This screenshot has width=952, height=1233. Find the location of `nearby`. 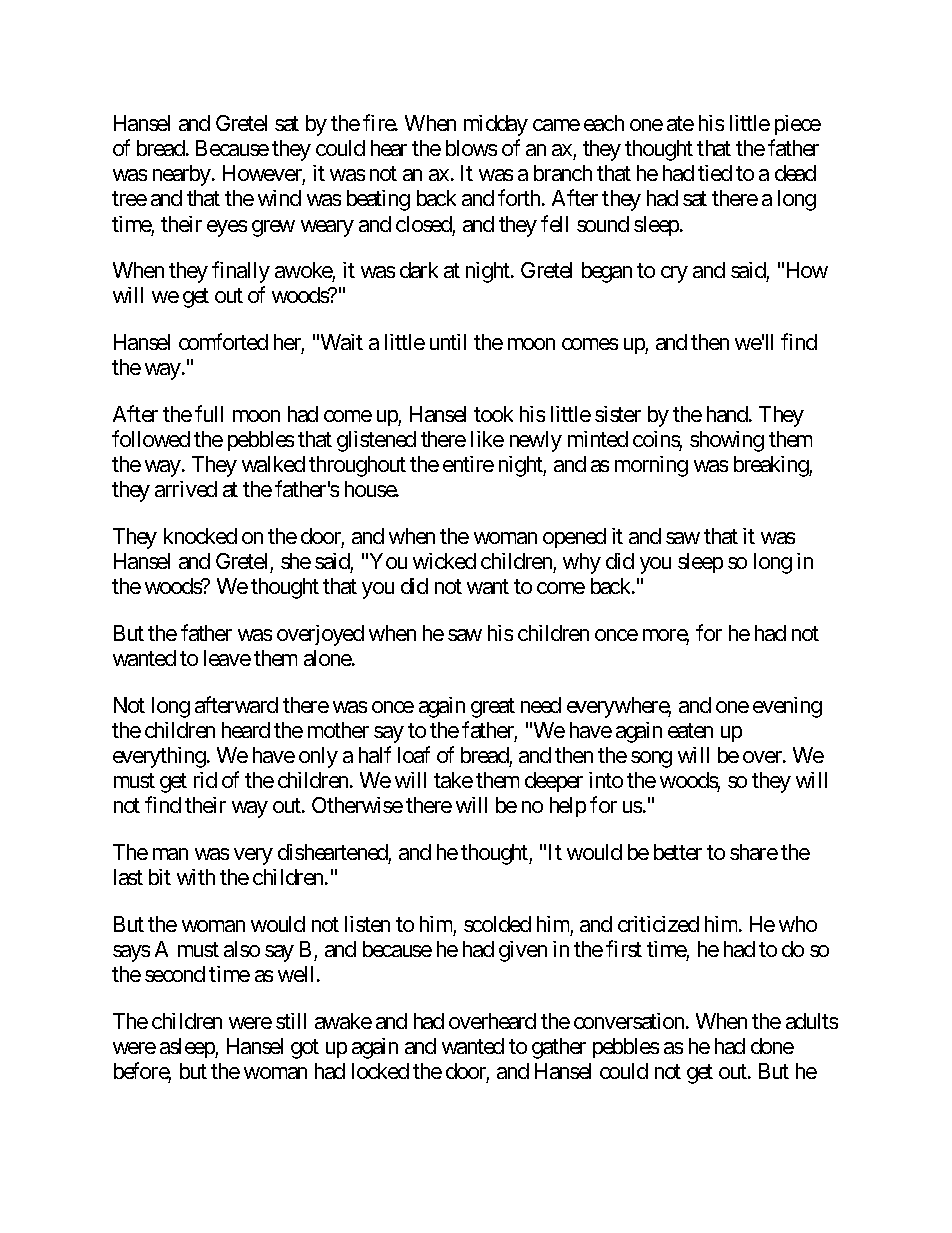

nearby is located at coordinates (183, 175).
